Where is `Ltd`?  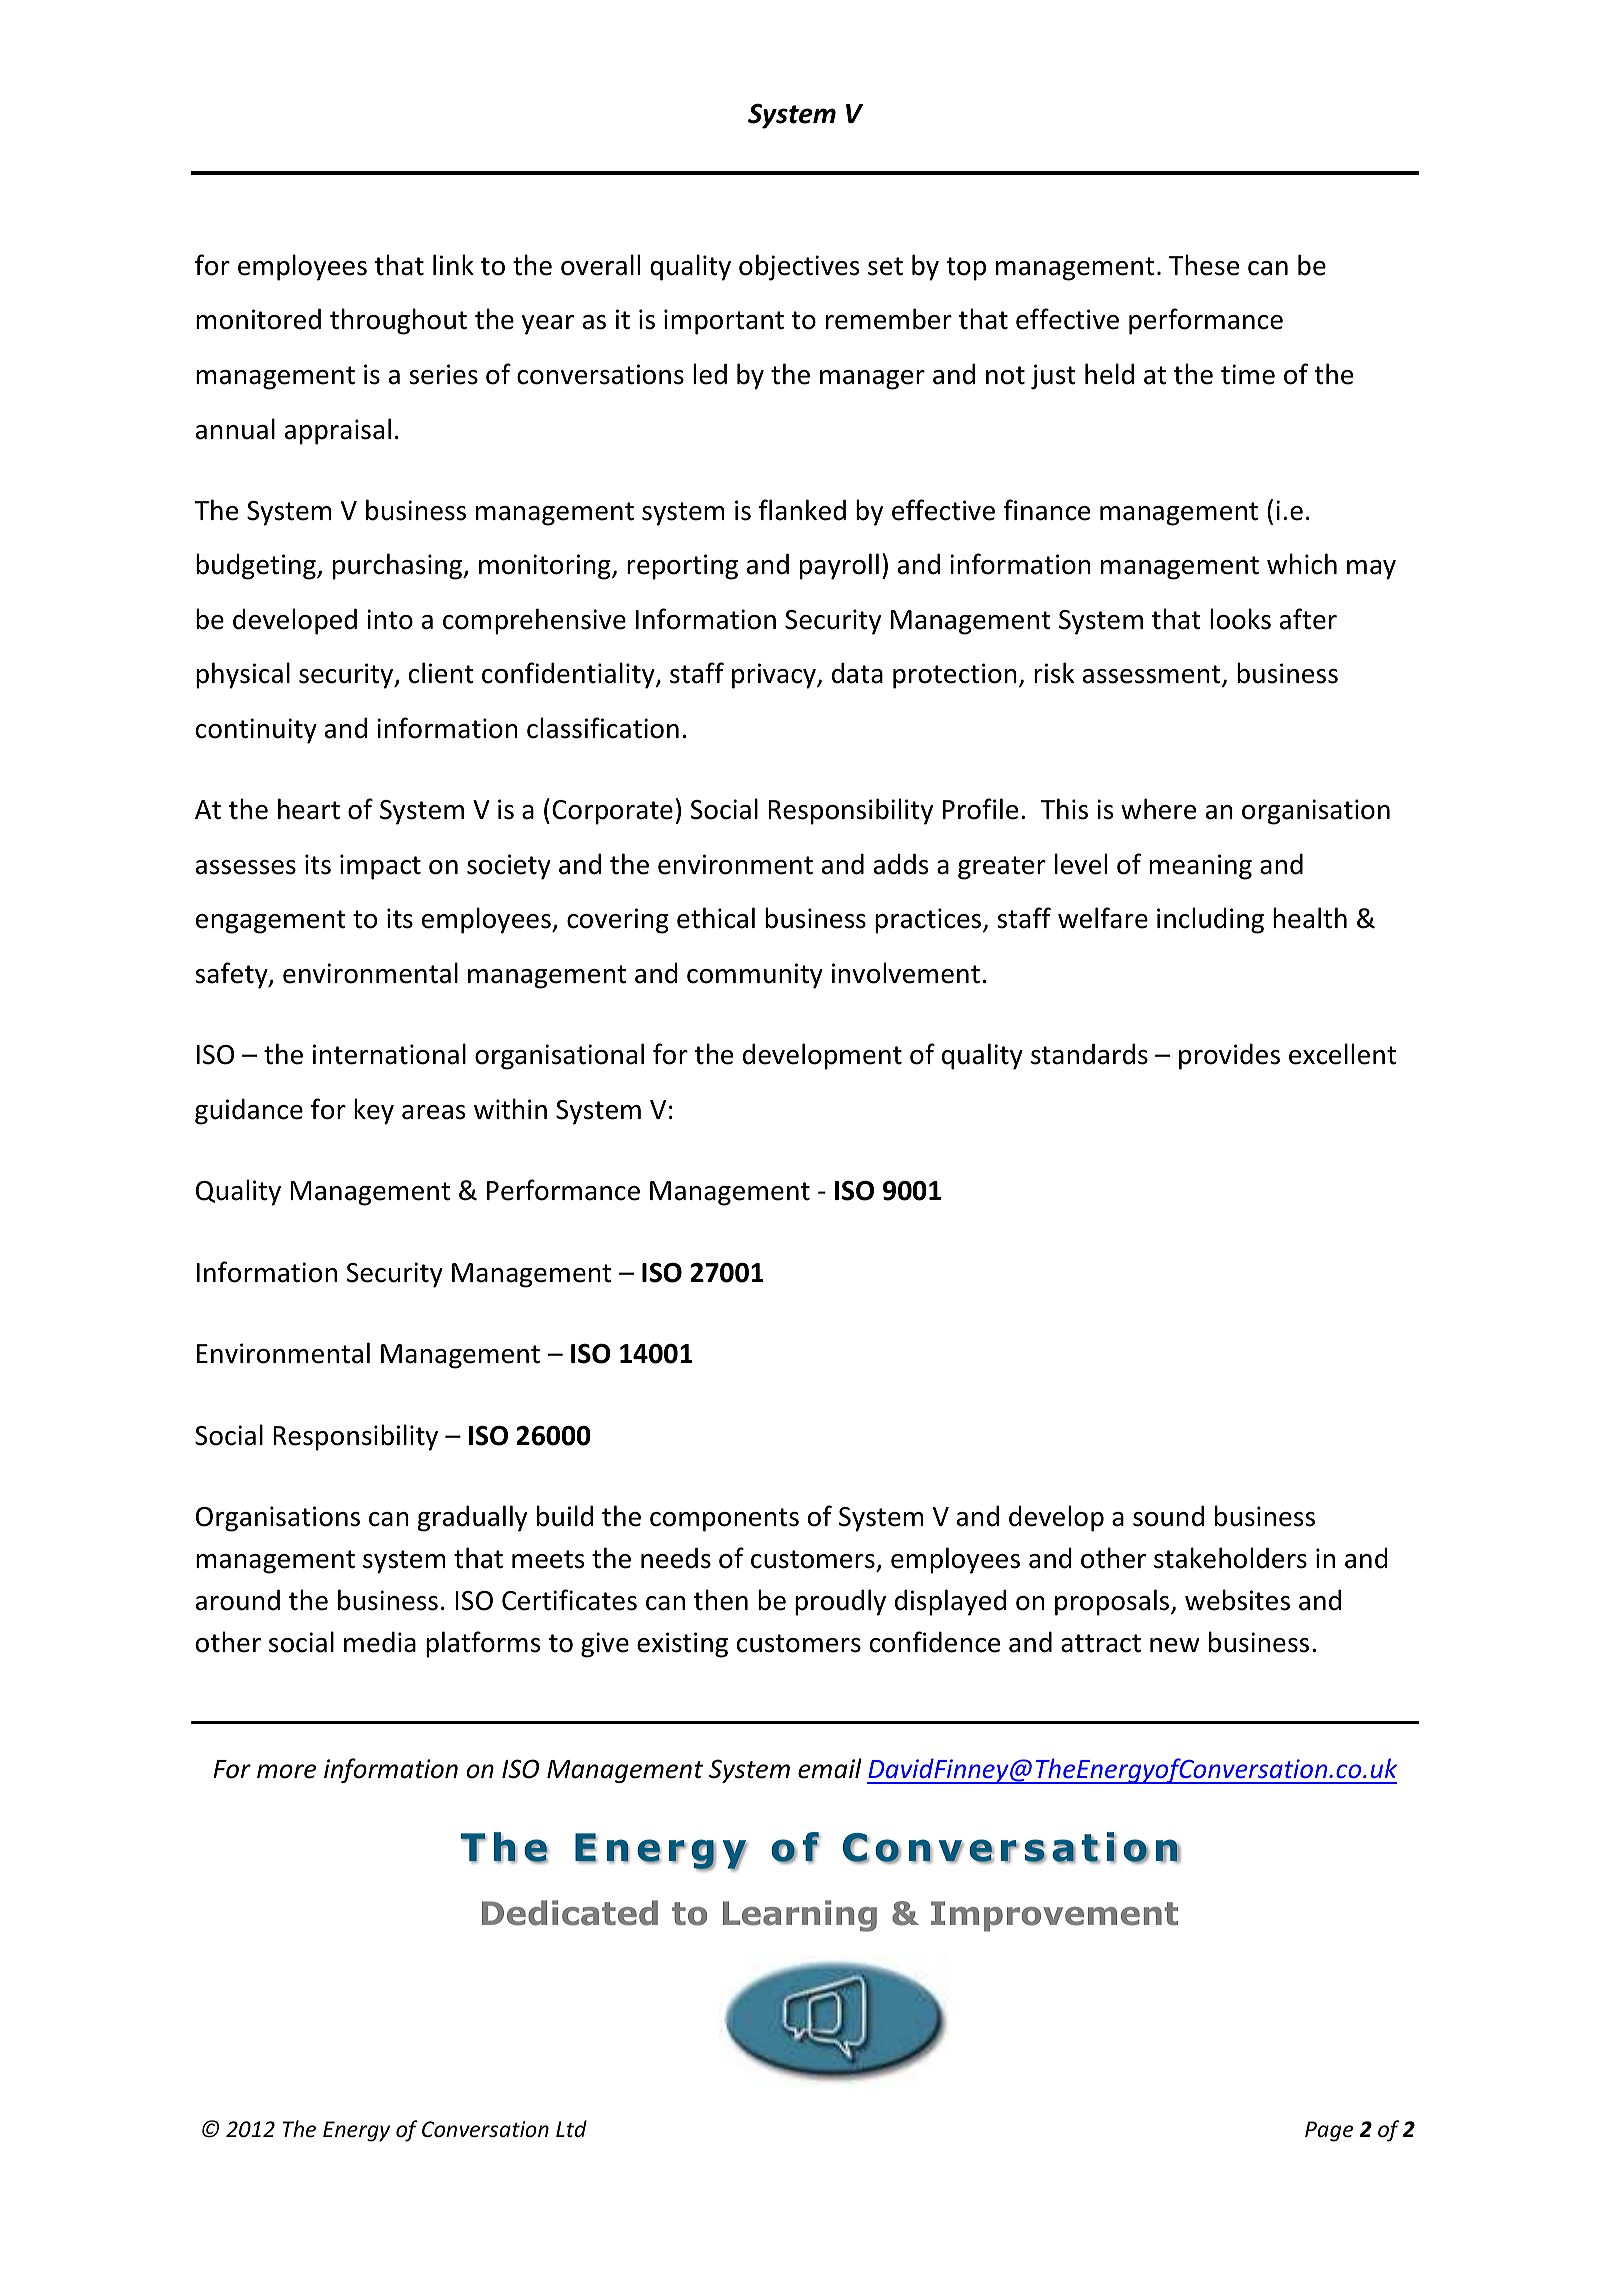
Ltd is located at coordinates (571, 2128).
